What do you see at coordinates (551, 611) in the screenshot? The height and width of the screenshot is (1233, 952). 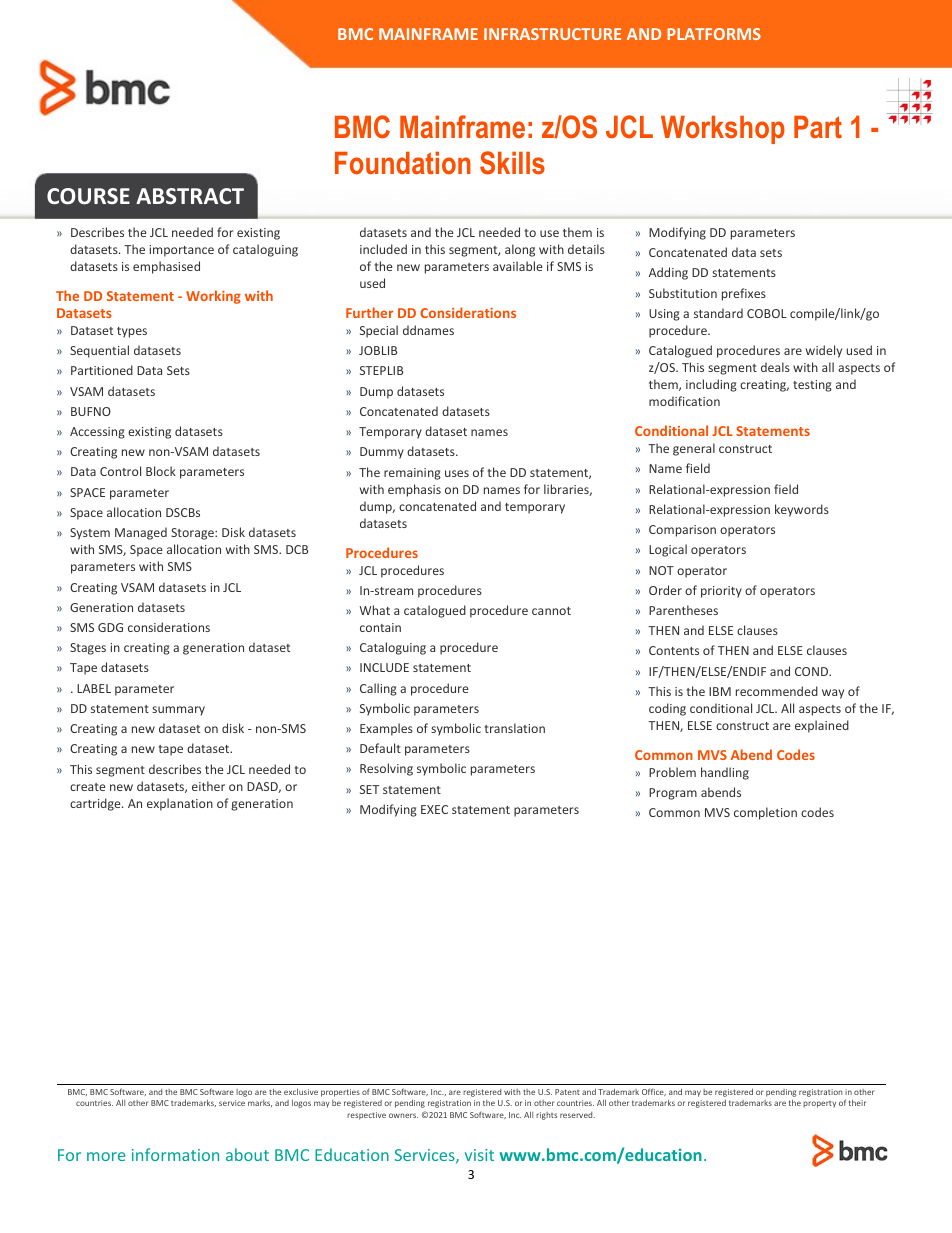 I see `cannot` at bounding box center [551, 611].
